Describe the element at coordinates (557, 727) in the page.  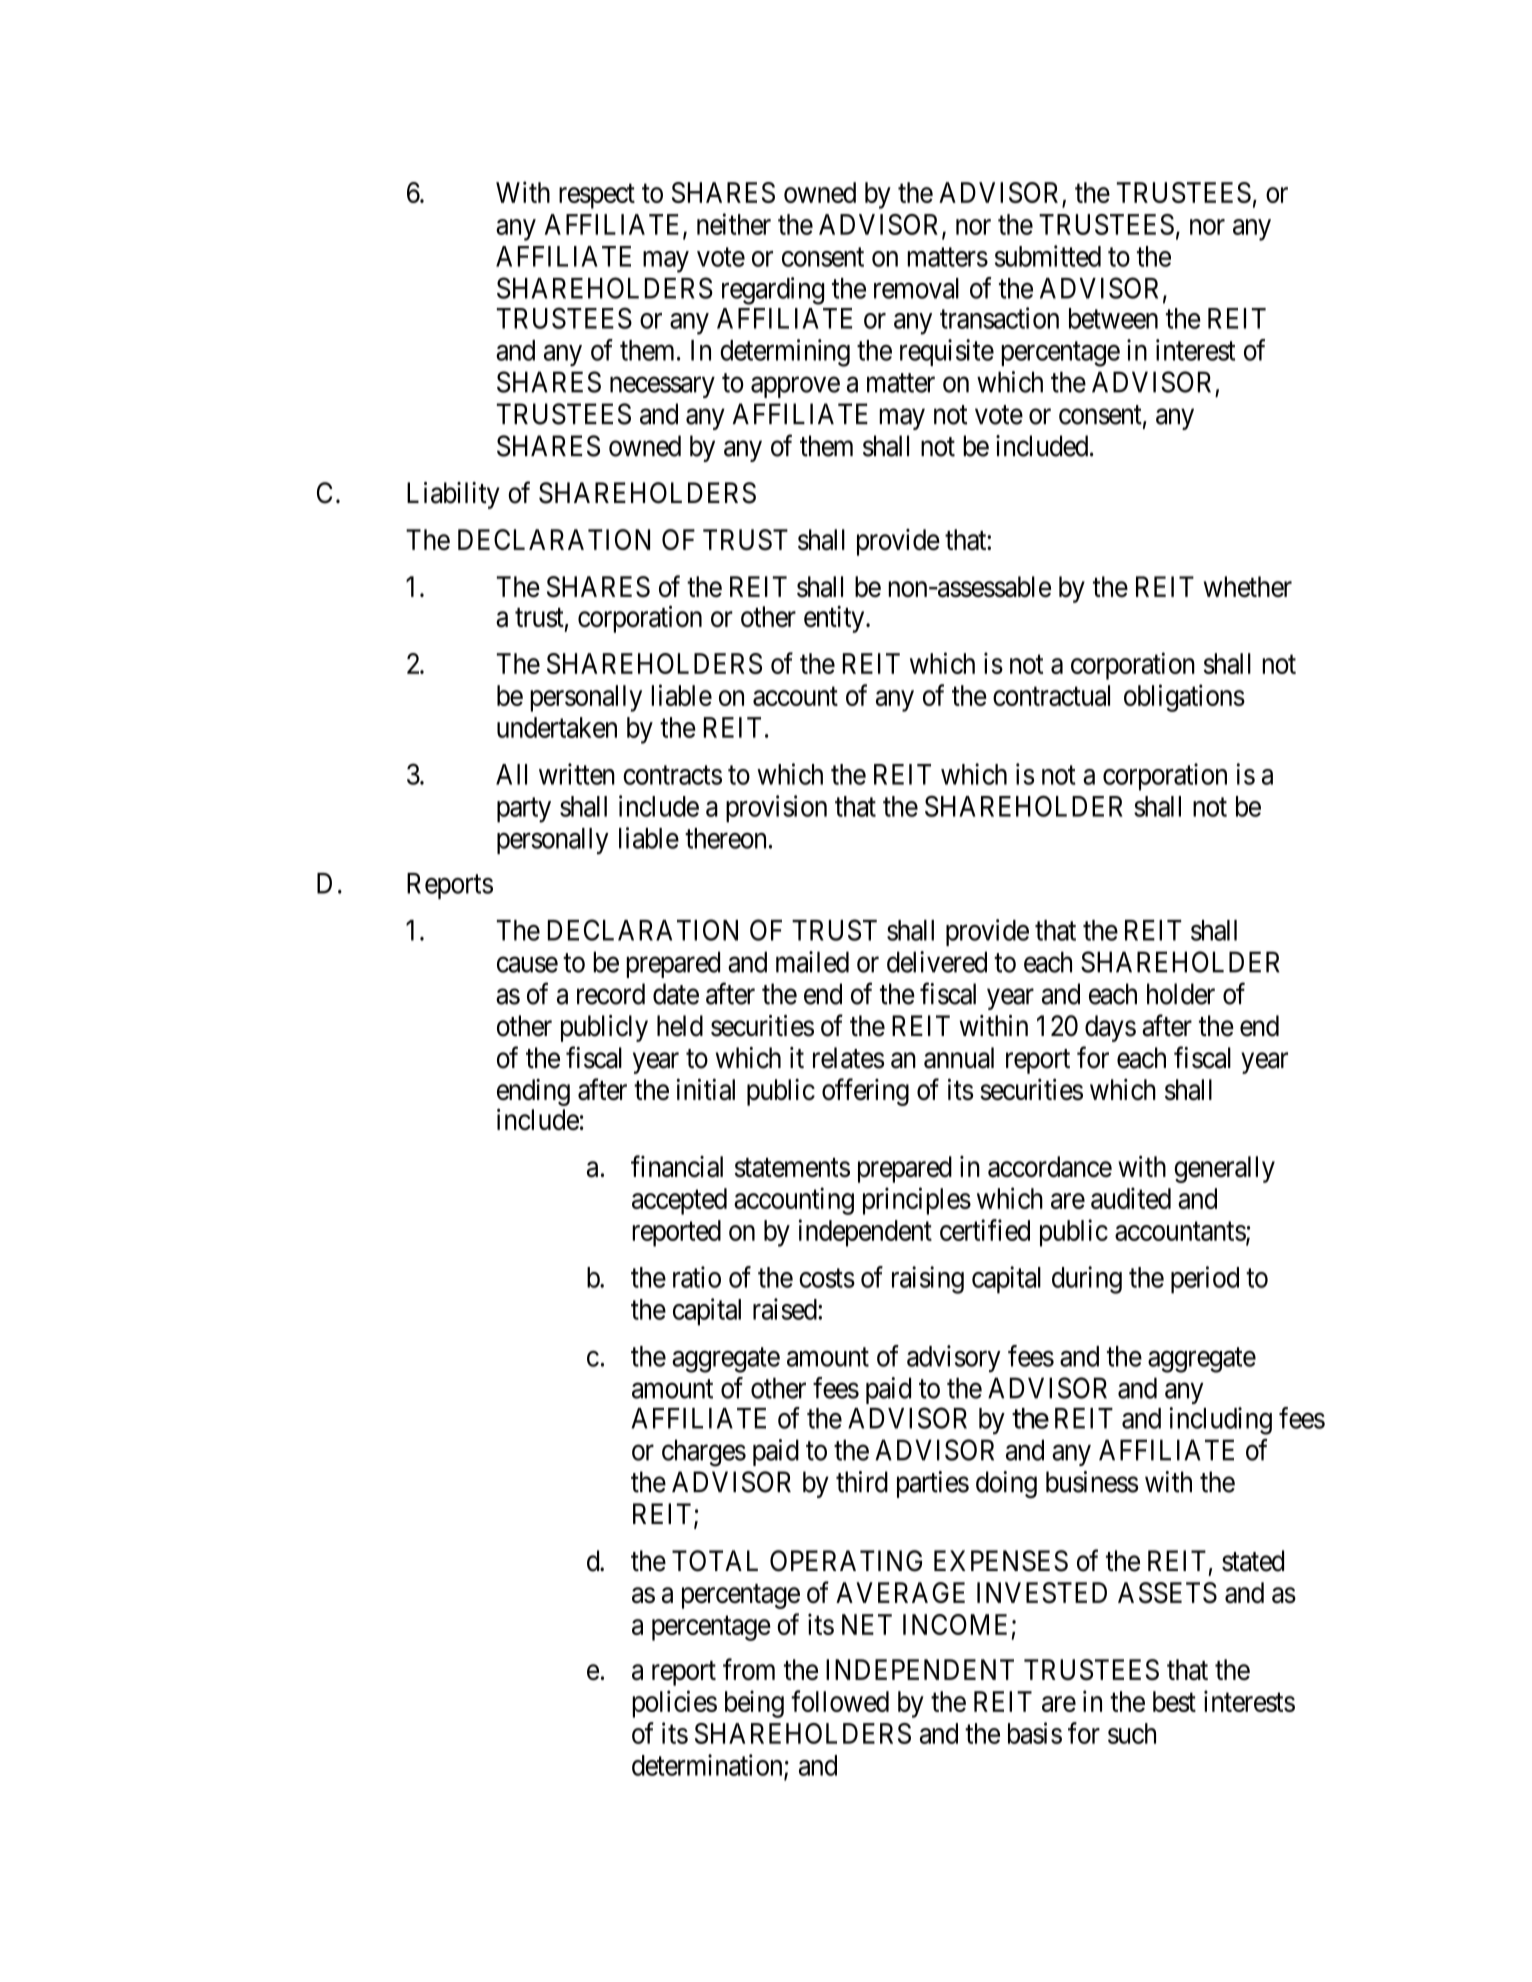
I see `undertaken` at that location.
